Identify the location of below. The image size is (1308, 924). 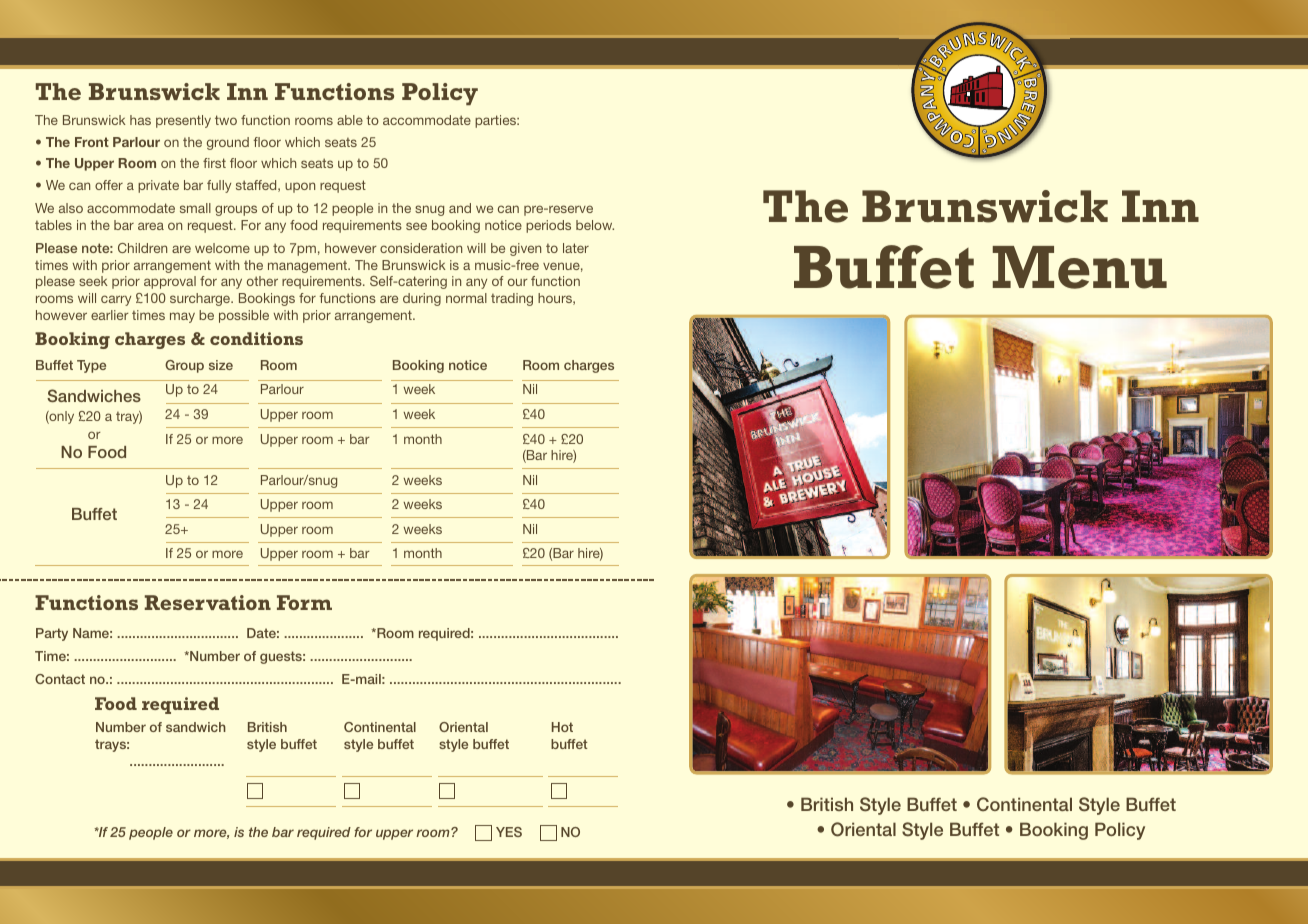
(595, 225).
